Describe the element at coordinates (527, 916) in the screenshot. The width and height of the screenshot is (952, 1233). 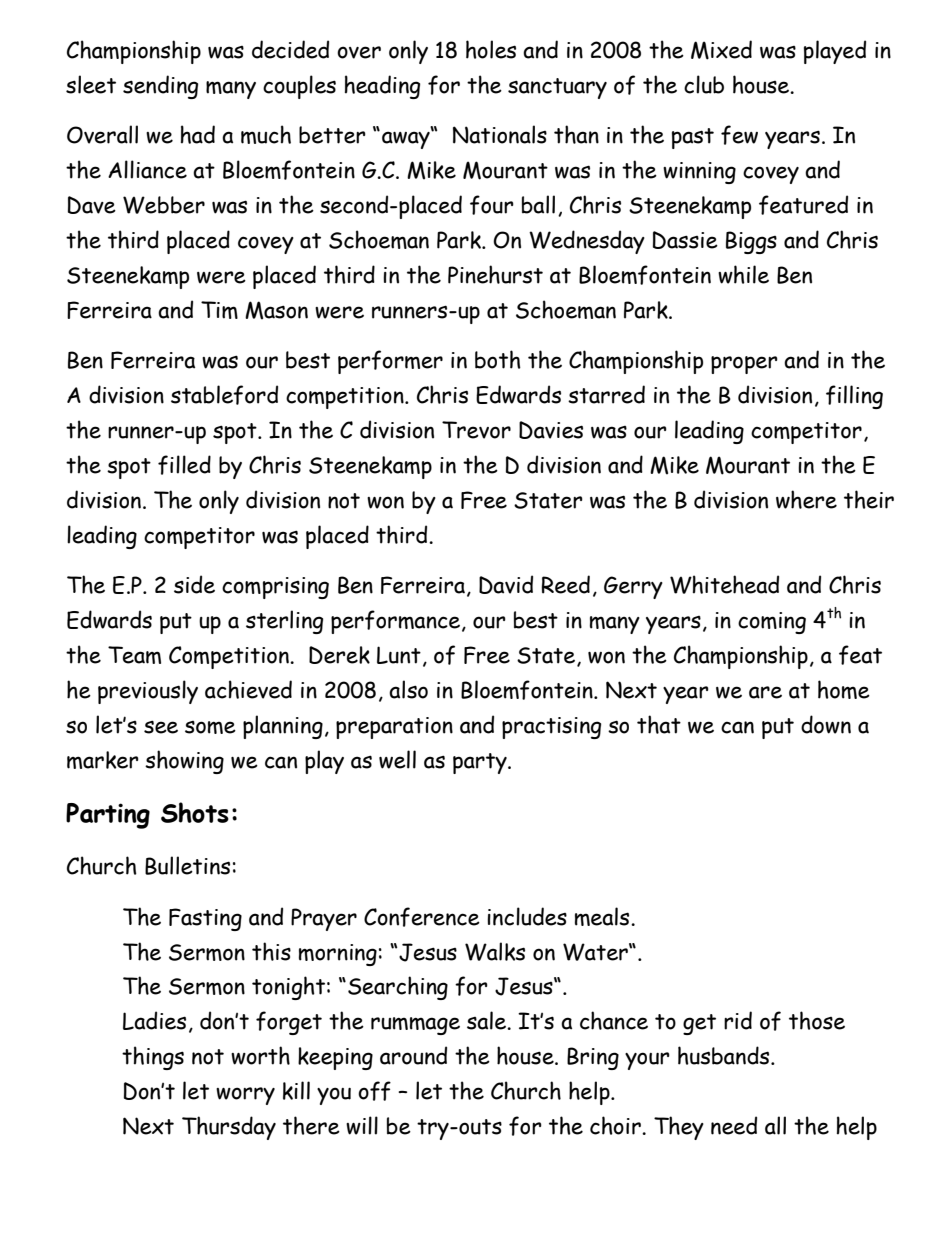
I see `includes` at that location.
